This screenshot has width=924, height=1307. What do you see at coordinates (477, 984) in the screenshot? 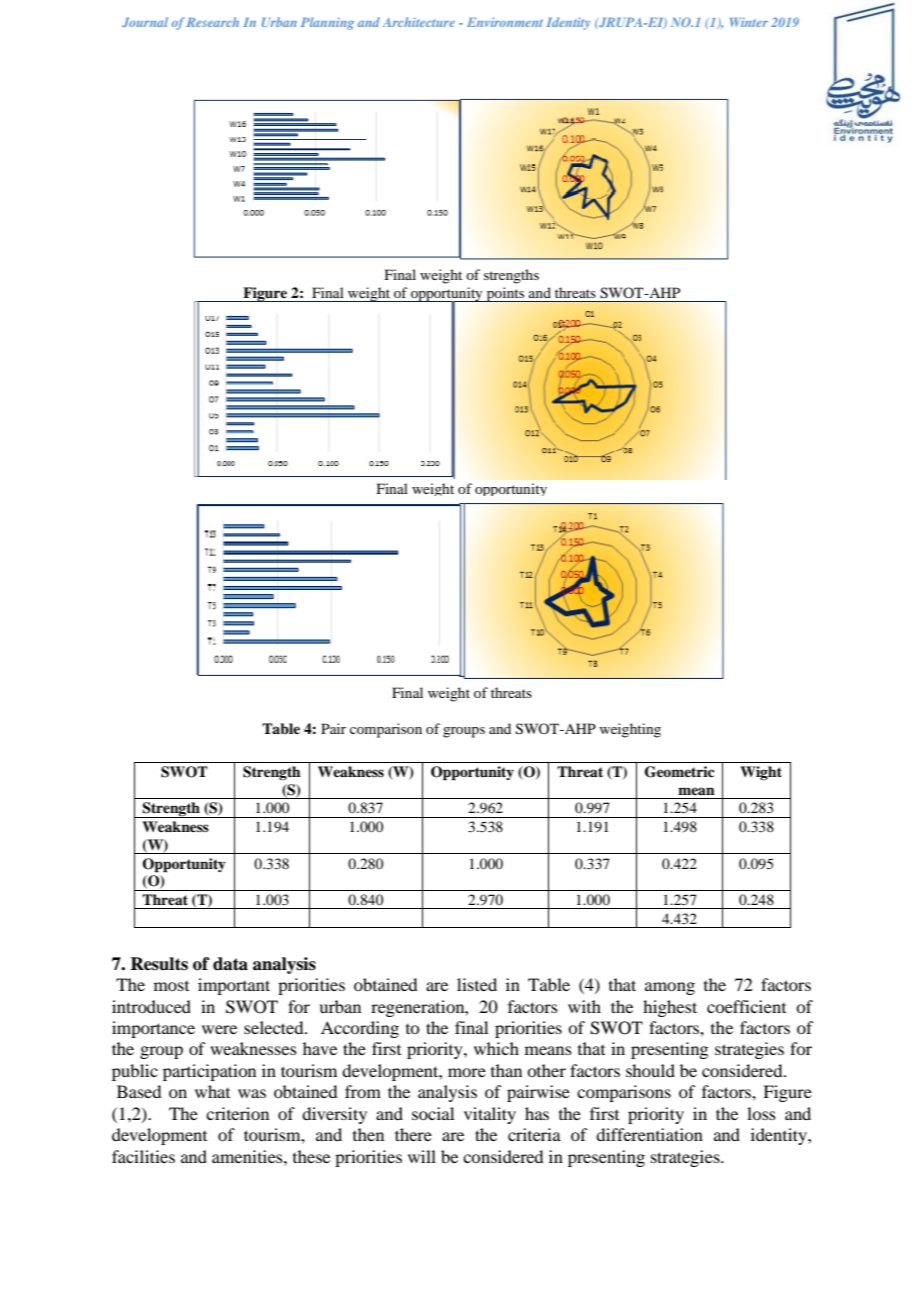
I see `listed` at bounding box center [477, 984].
